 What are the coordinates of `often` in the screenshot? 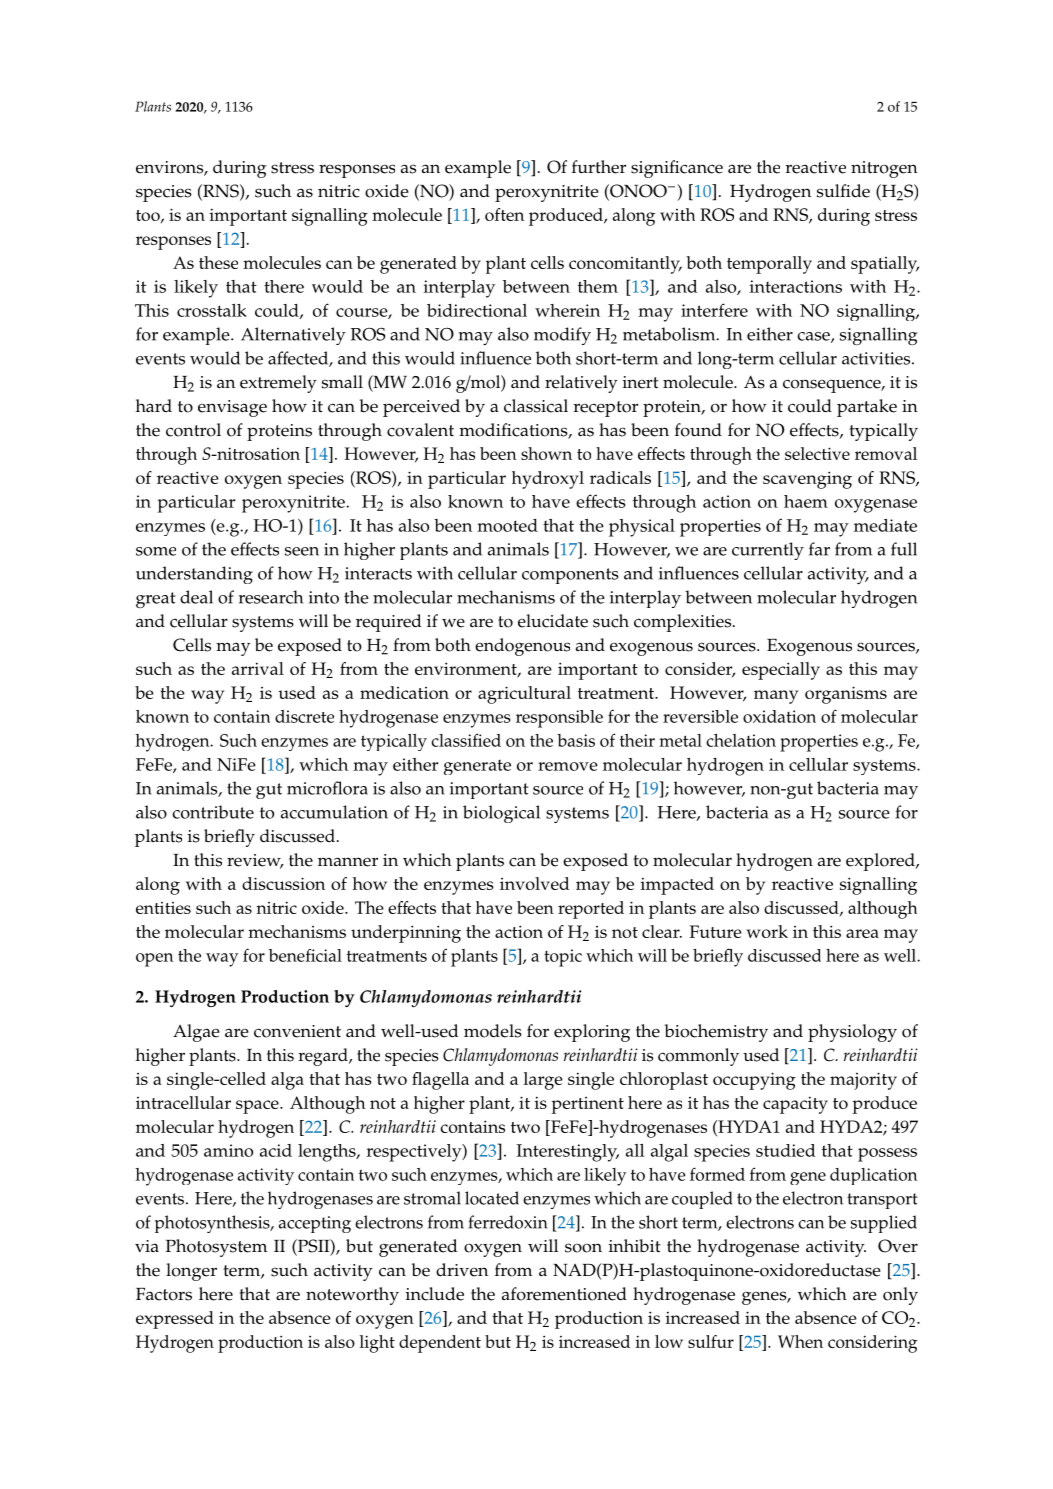 It's located at (504, 214).
